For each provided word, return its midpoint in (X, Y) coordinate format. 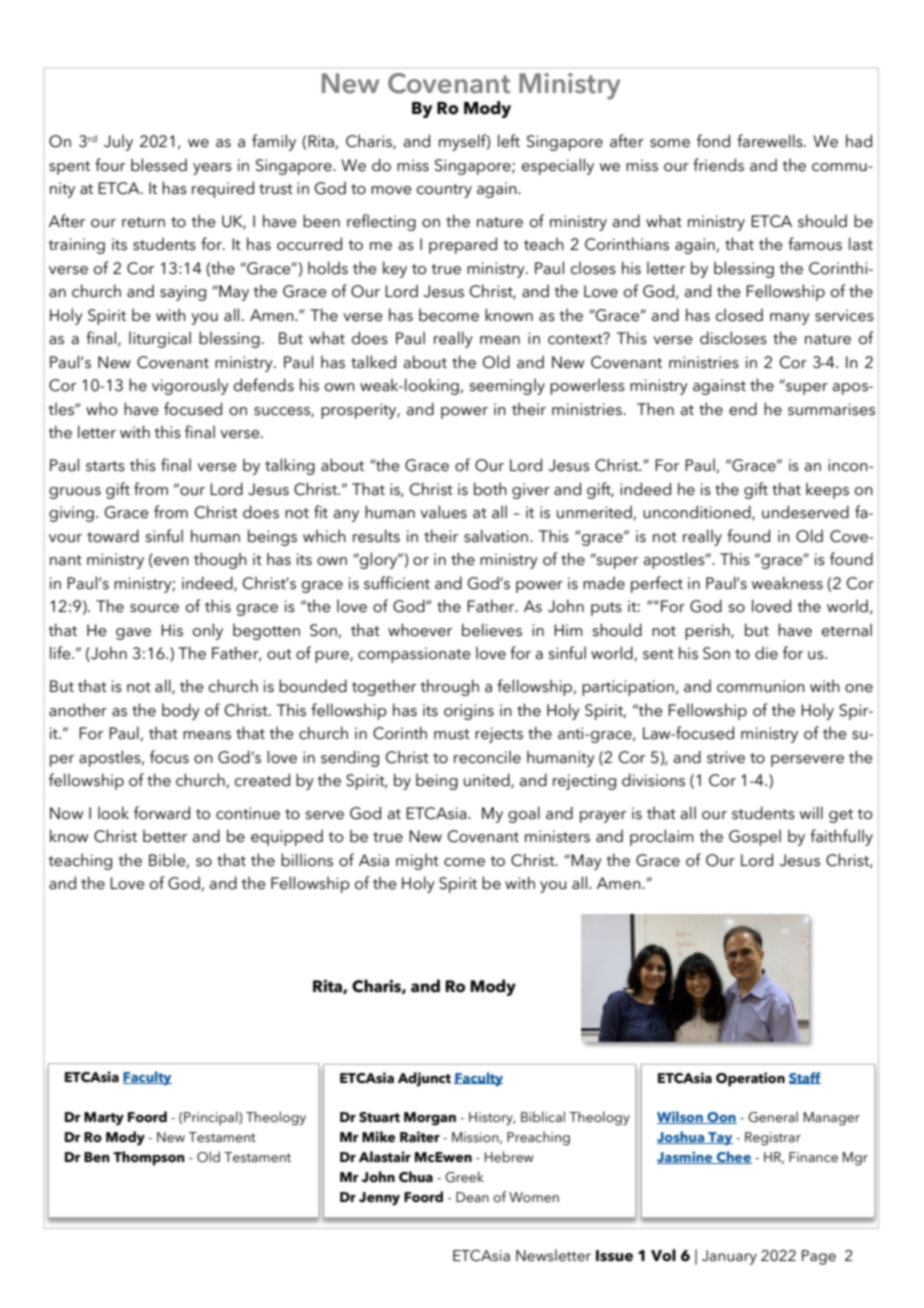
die (766, 653)
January (729, 1257)
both (490, 489)
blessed (159, 165)
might (417, 861)
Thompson (149, 1158)
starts (105, 466)
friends (718, 165)
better (165, 836)
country (444, 191)
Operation (750, 1079)
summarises (831, 409)
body (181, 711)
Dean (472, 1197)
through (449, 687)
